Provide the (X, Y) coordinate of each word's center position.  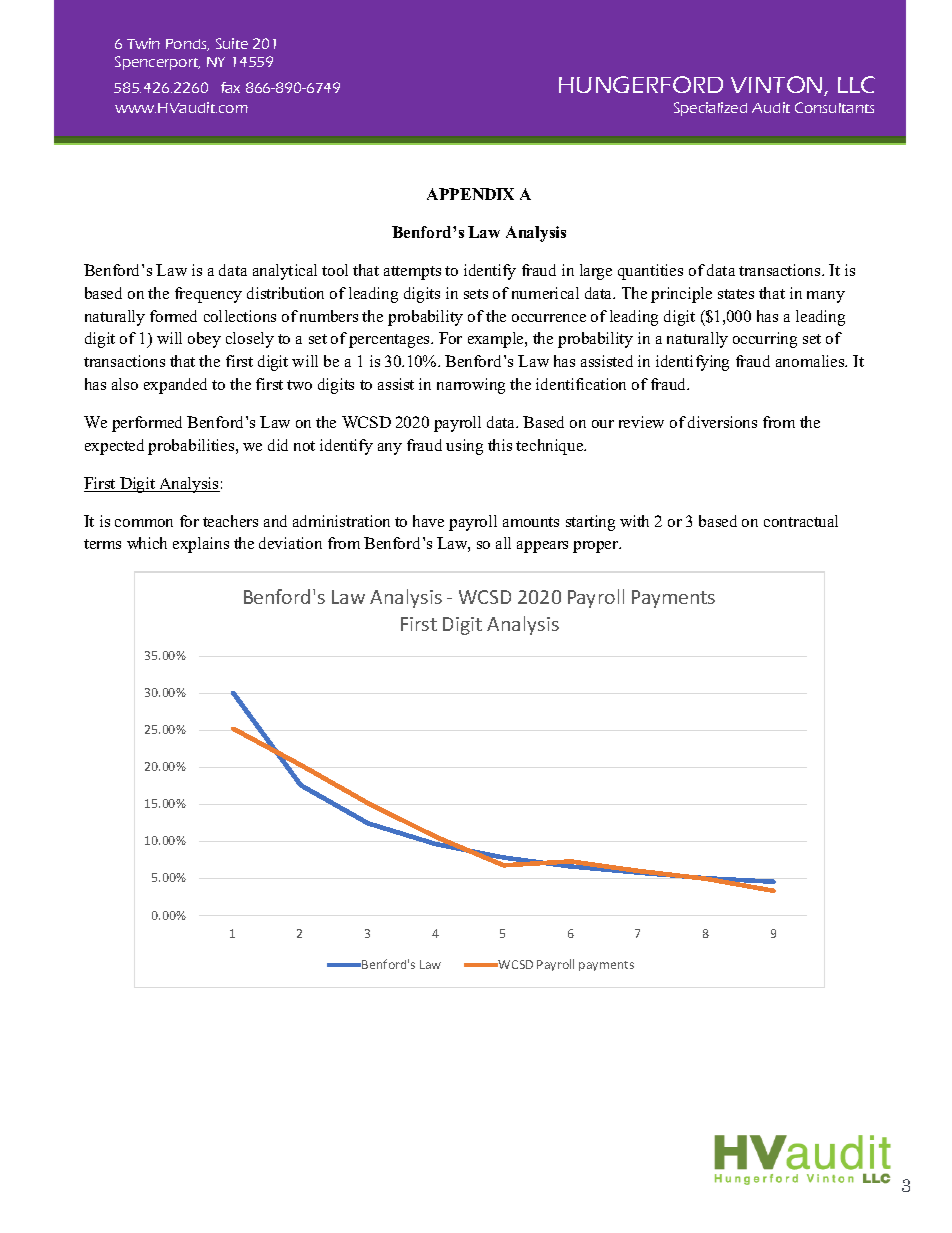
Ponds (187, 45)
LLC (856, 84)
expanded (175, 386)
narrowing (471, 386)
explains (201, 545)
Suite (232, 43)
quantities (650, 272)
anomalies (811, 361)
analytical (285, 272)
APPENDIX (470, 194)
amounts (531, 522)
